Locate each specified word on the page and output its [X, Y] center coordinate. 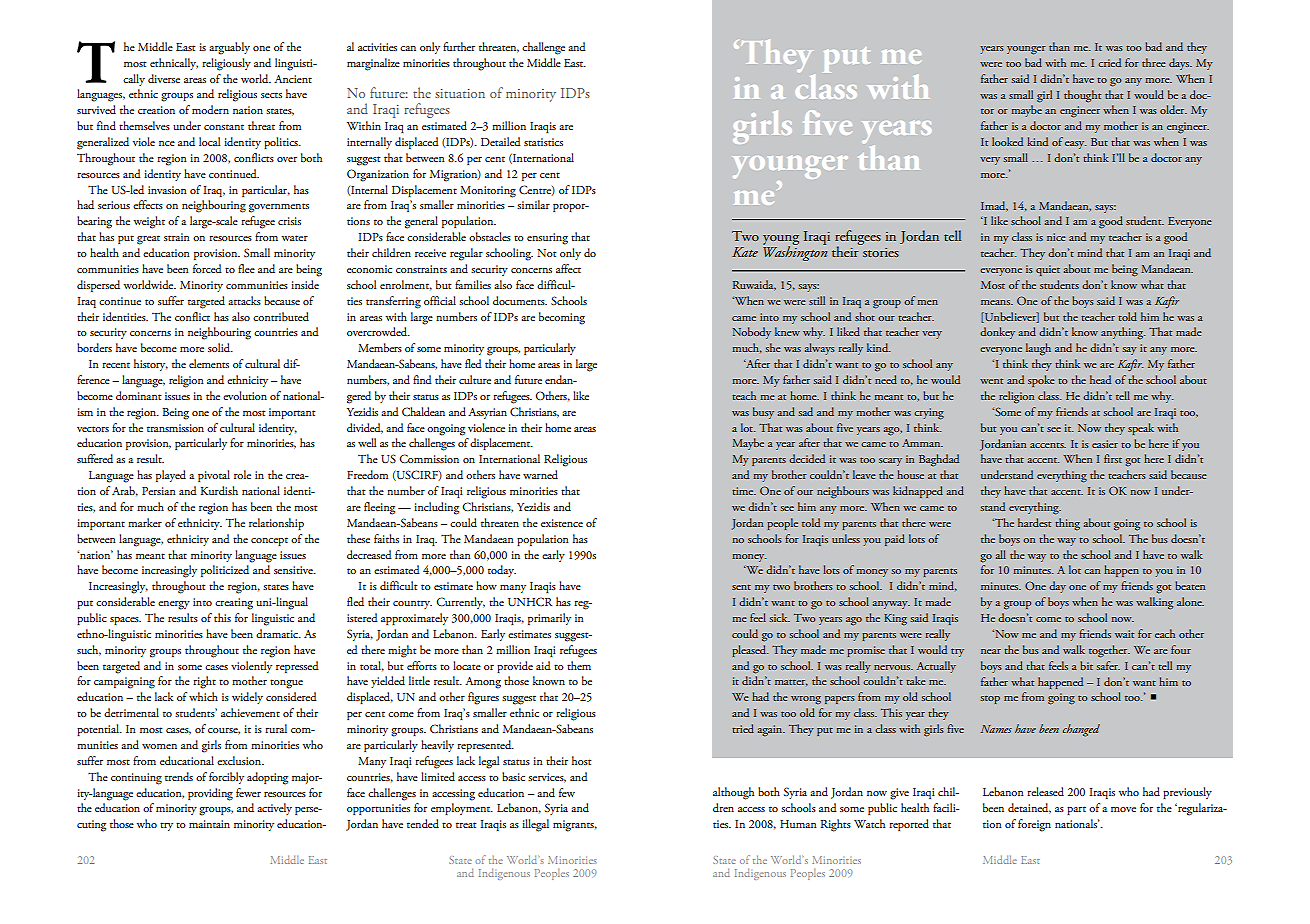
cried [1109, 62]
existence [562, 523]
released [1045, 791]
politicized [225, 571]
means [996, 302]
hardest [1034, 522]
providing [210, 794]
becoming [562, 318]
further [459, 46]
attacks [244, 300]
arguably [229, 48]
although [733, 793]
